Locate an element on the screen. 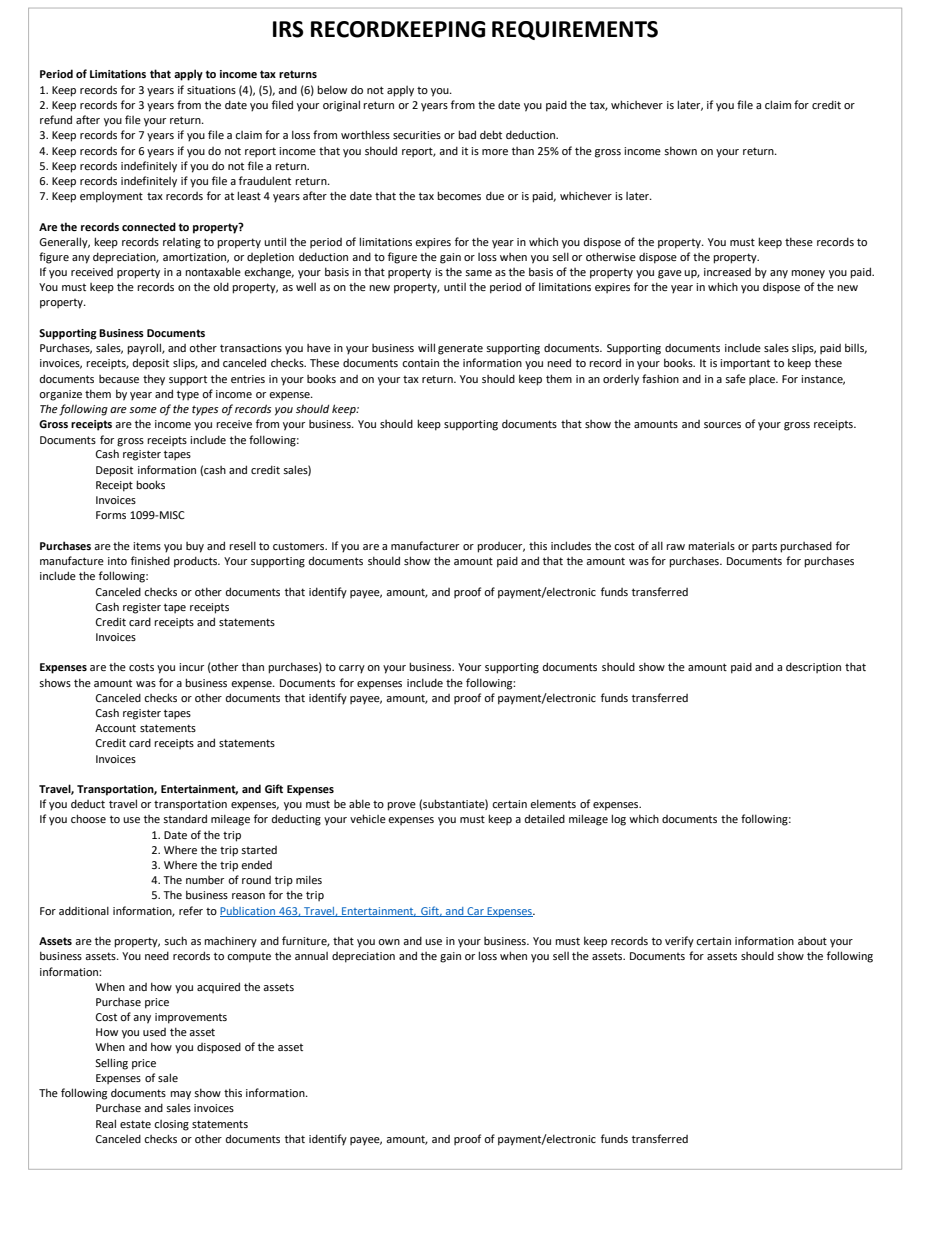 The width and height of the screenshot is (952, 1233). carry is located at coordinates (352, 669).
